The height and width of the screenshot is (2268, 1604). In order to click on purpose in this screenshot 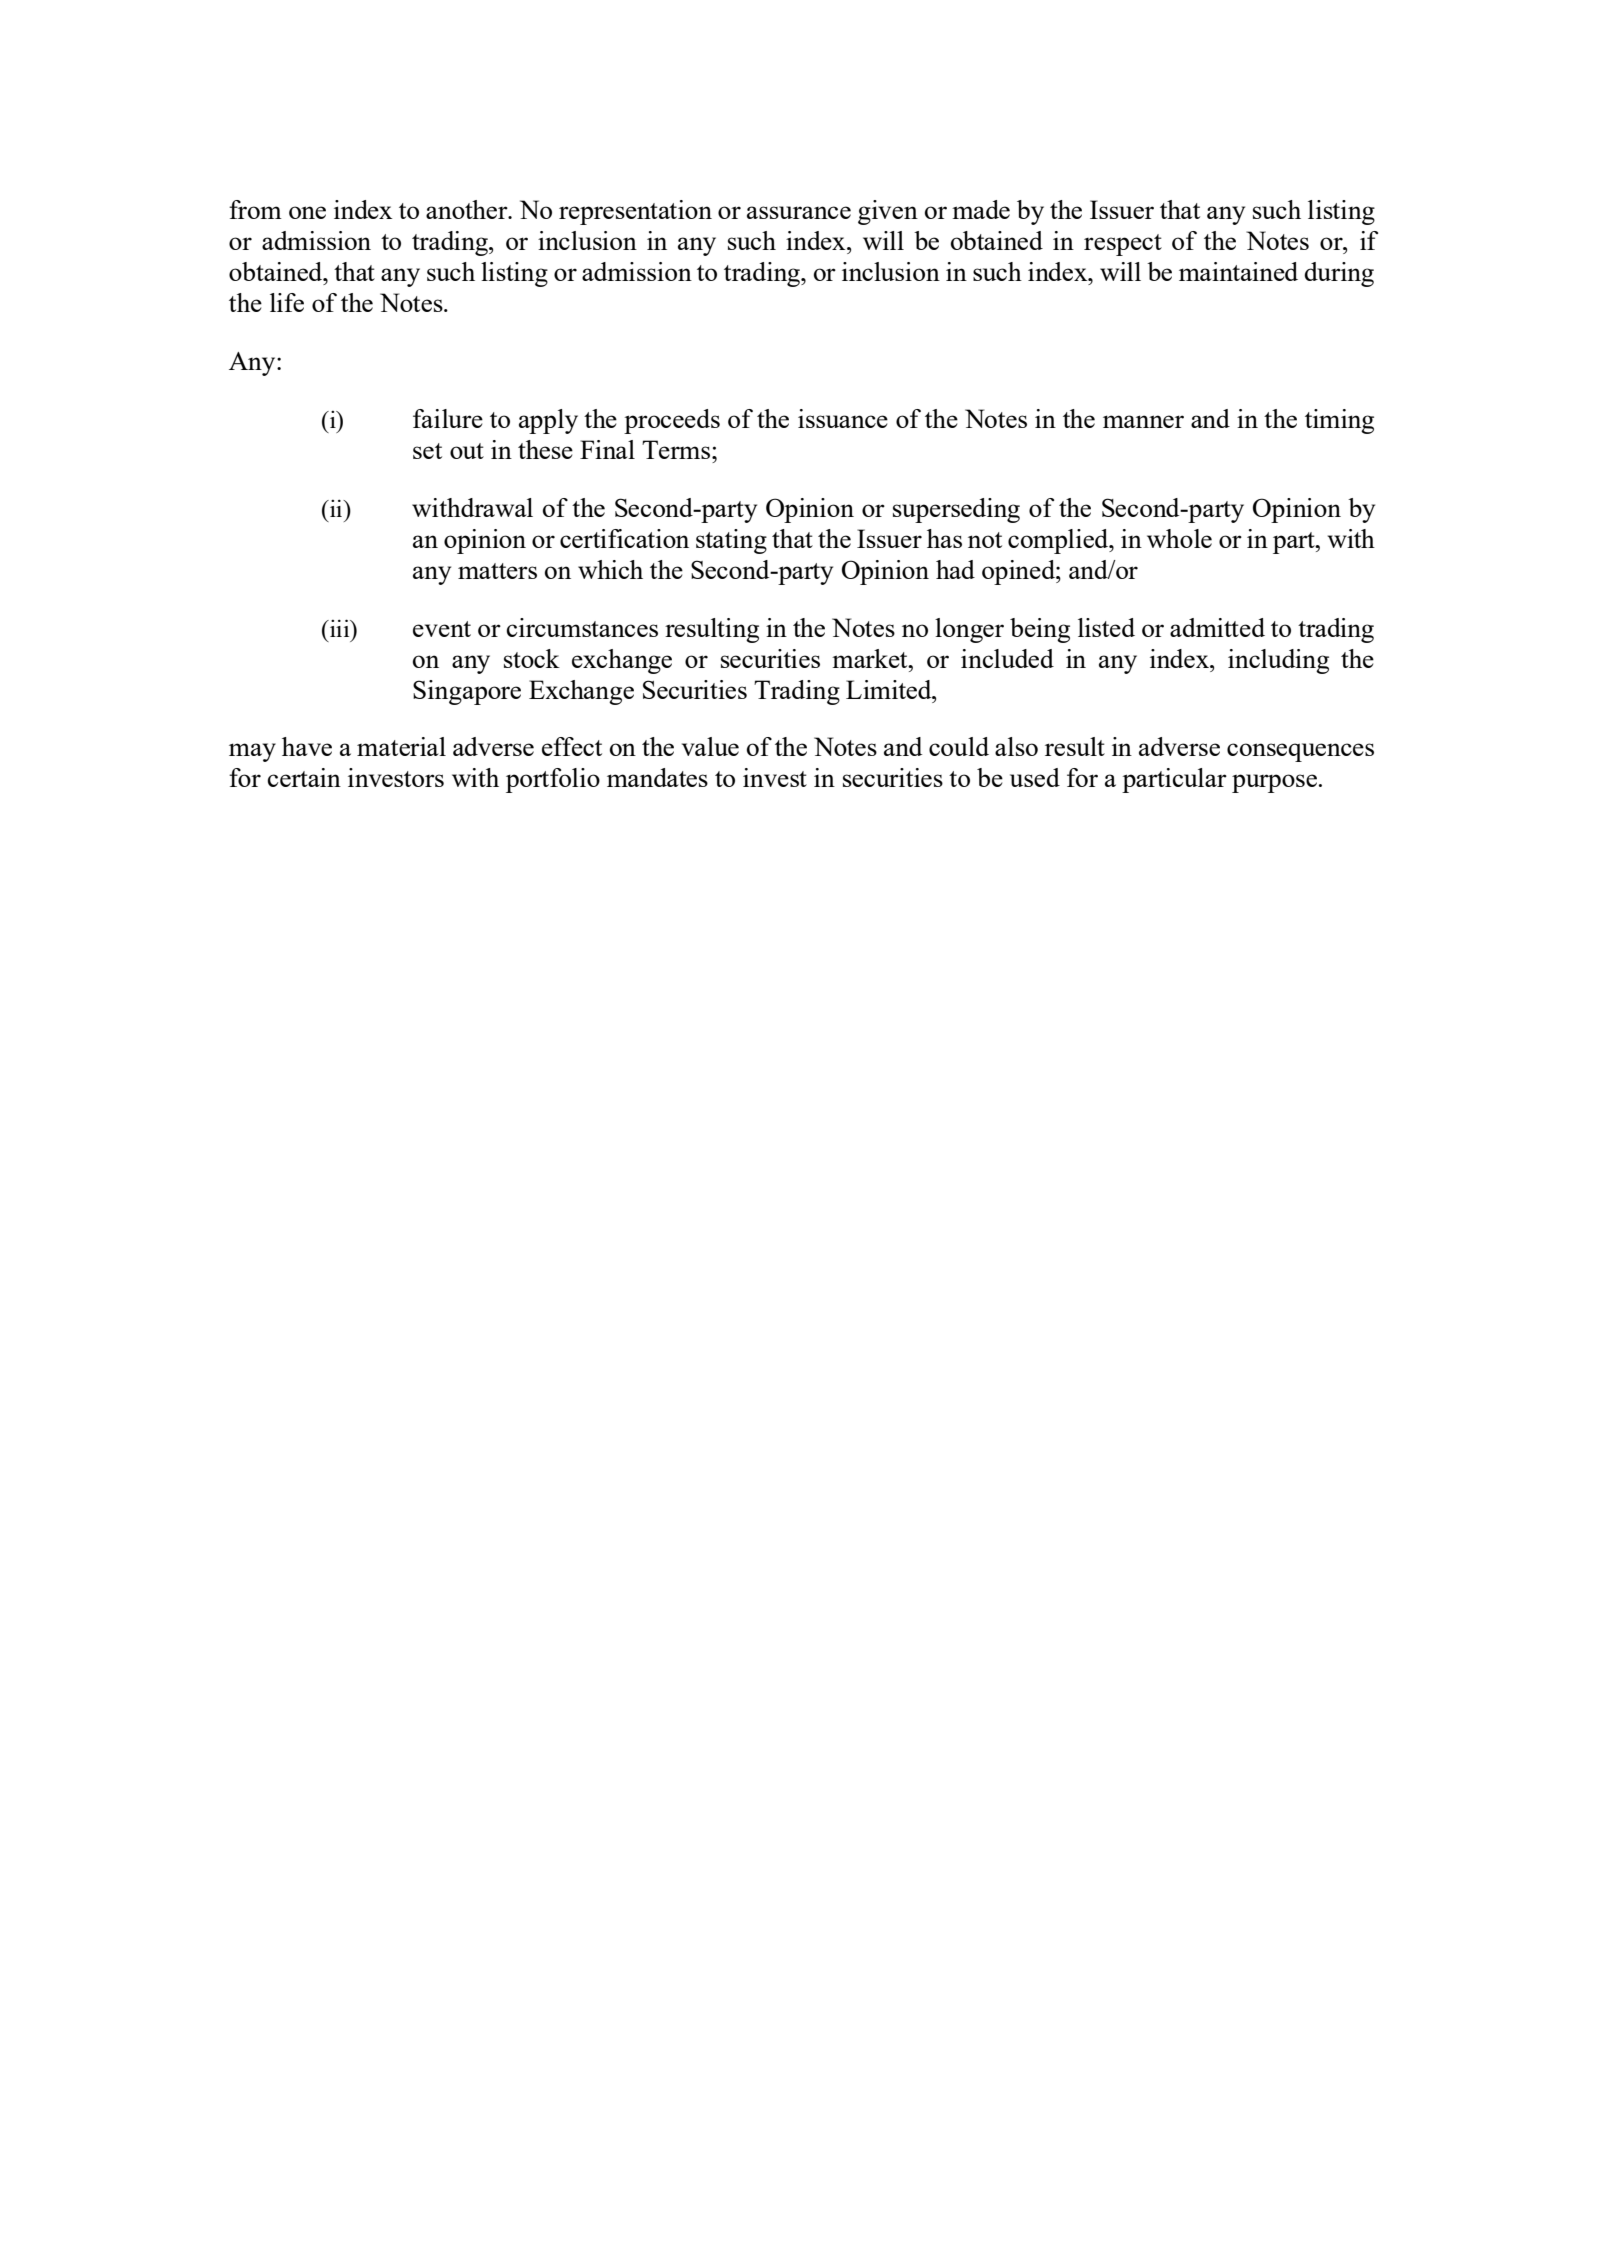, I will do `click(1274, 783)`.
